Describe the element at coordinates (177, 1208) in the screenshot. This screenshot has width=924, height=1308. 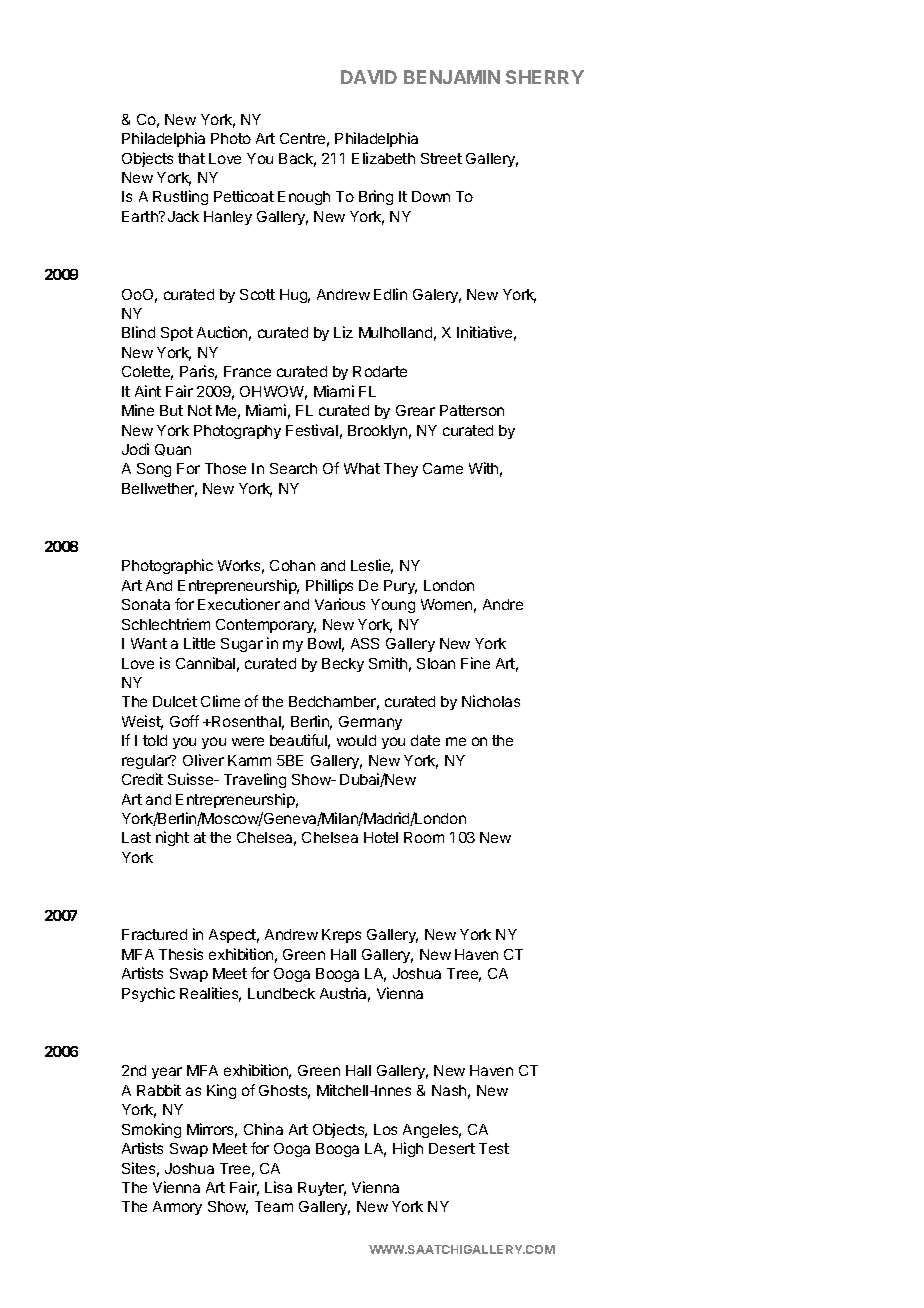
I see `Armory` at that location.
